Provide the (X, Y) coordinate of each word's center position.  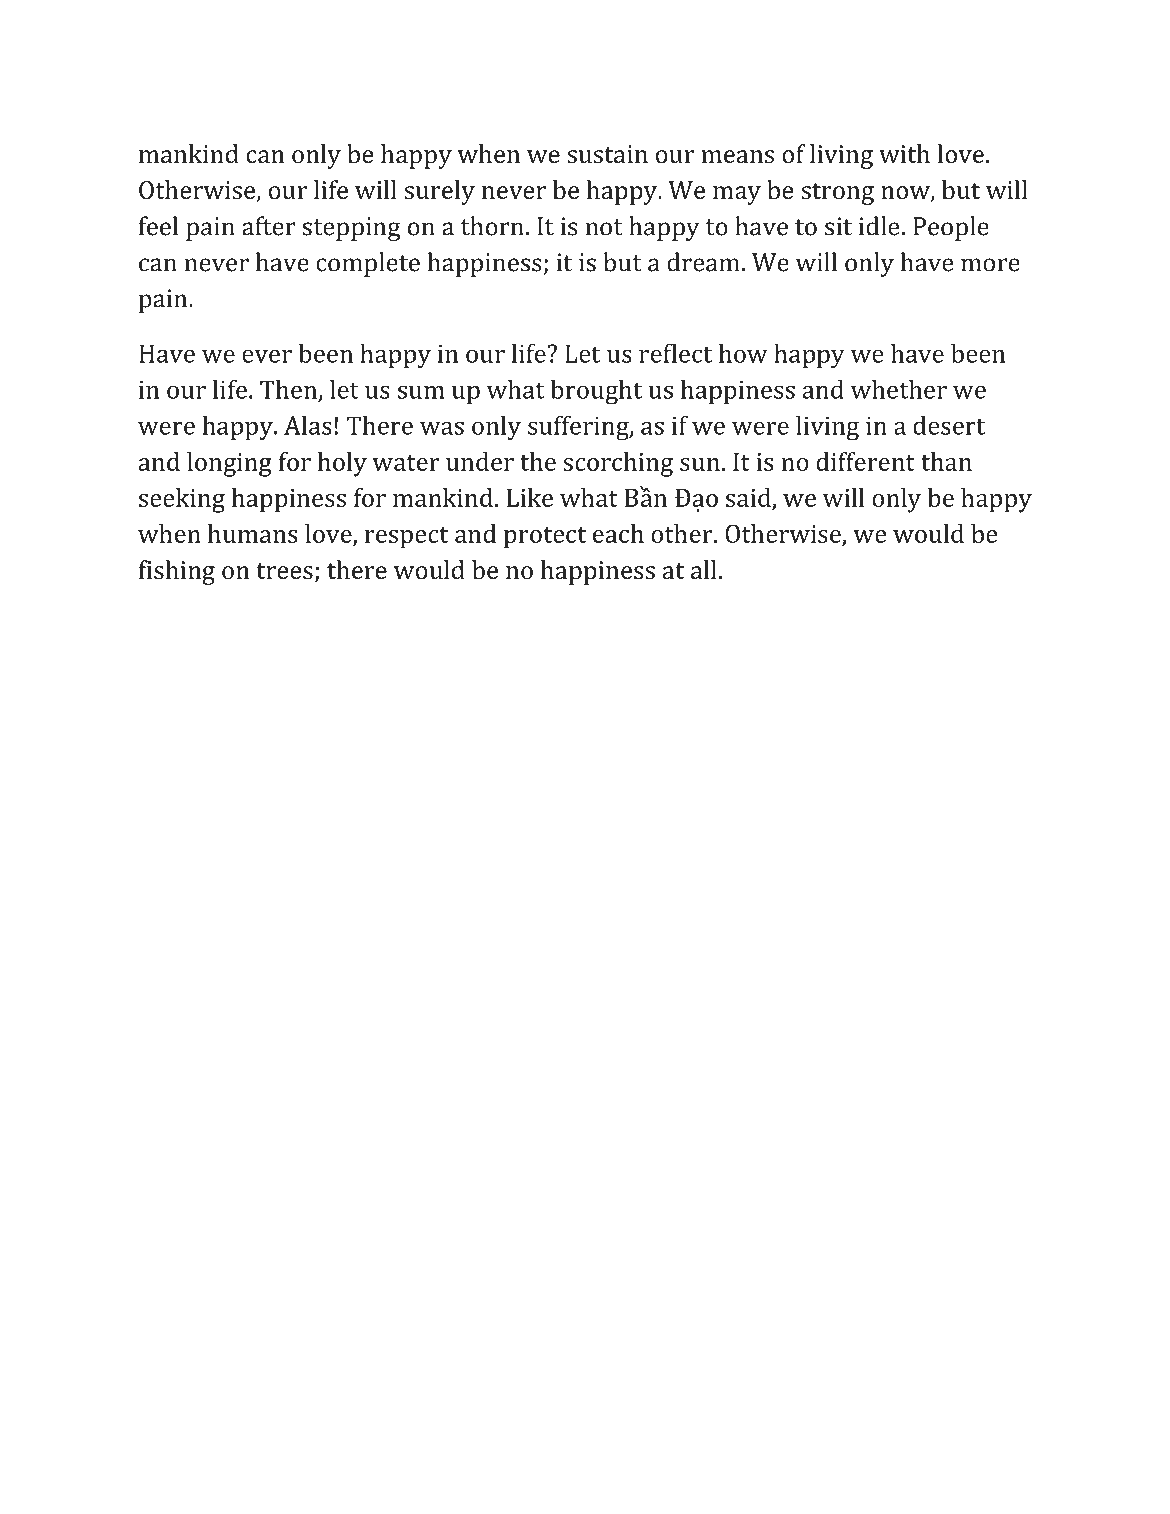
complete (368, 264)
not (604, 227)
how (743, 353)
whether (899, 389)
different (865, 461)
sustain (607, 154)
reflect (675, 353)
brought (596, 392)
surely (439, 192)
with (904, 153)
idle (879, 226)
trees (284, 571)
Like (529, 497)
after (269, 226)
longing (229, 464)
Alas (308, 425)
